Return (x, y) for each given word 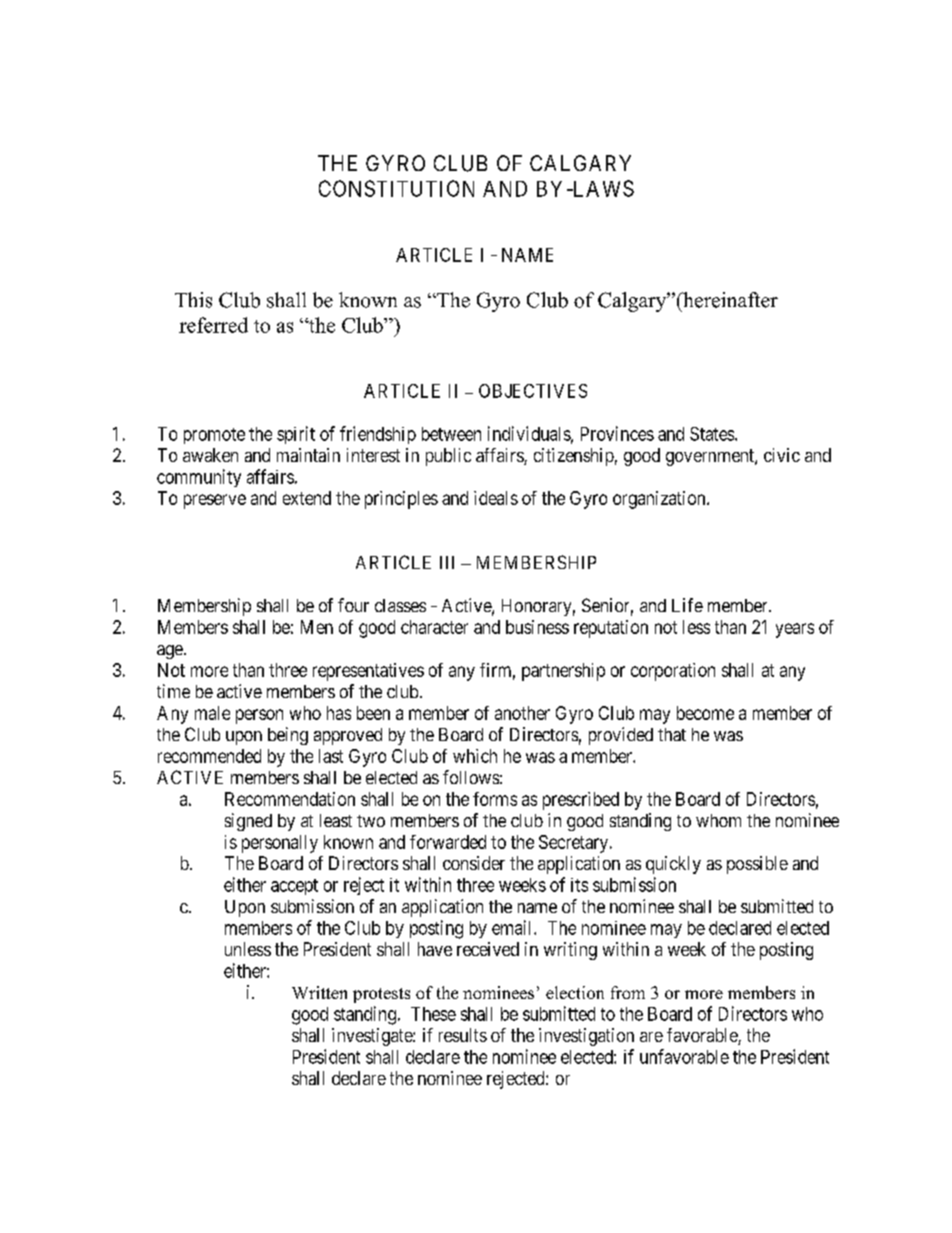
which (475, 756)
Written (319, 992)
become (705, 713)
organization (660, 500)
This (193, 300)
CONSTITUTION (396, 188)
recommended (209, 756)
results (463, 1035)
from (628, 992)
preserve (215, 501)
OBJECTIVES (533, 391)
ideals (496, 498)
